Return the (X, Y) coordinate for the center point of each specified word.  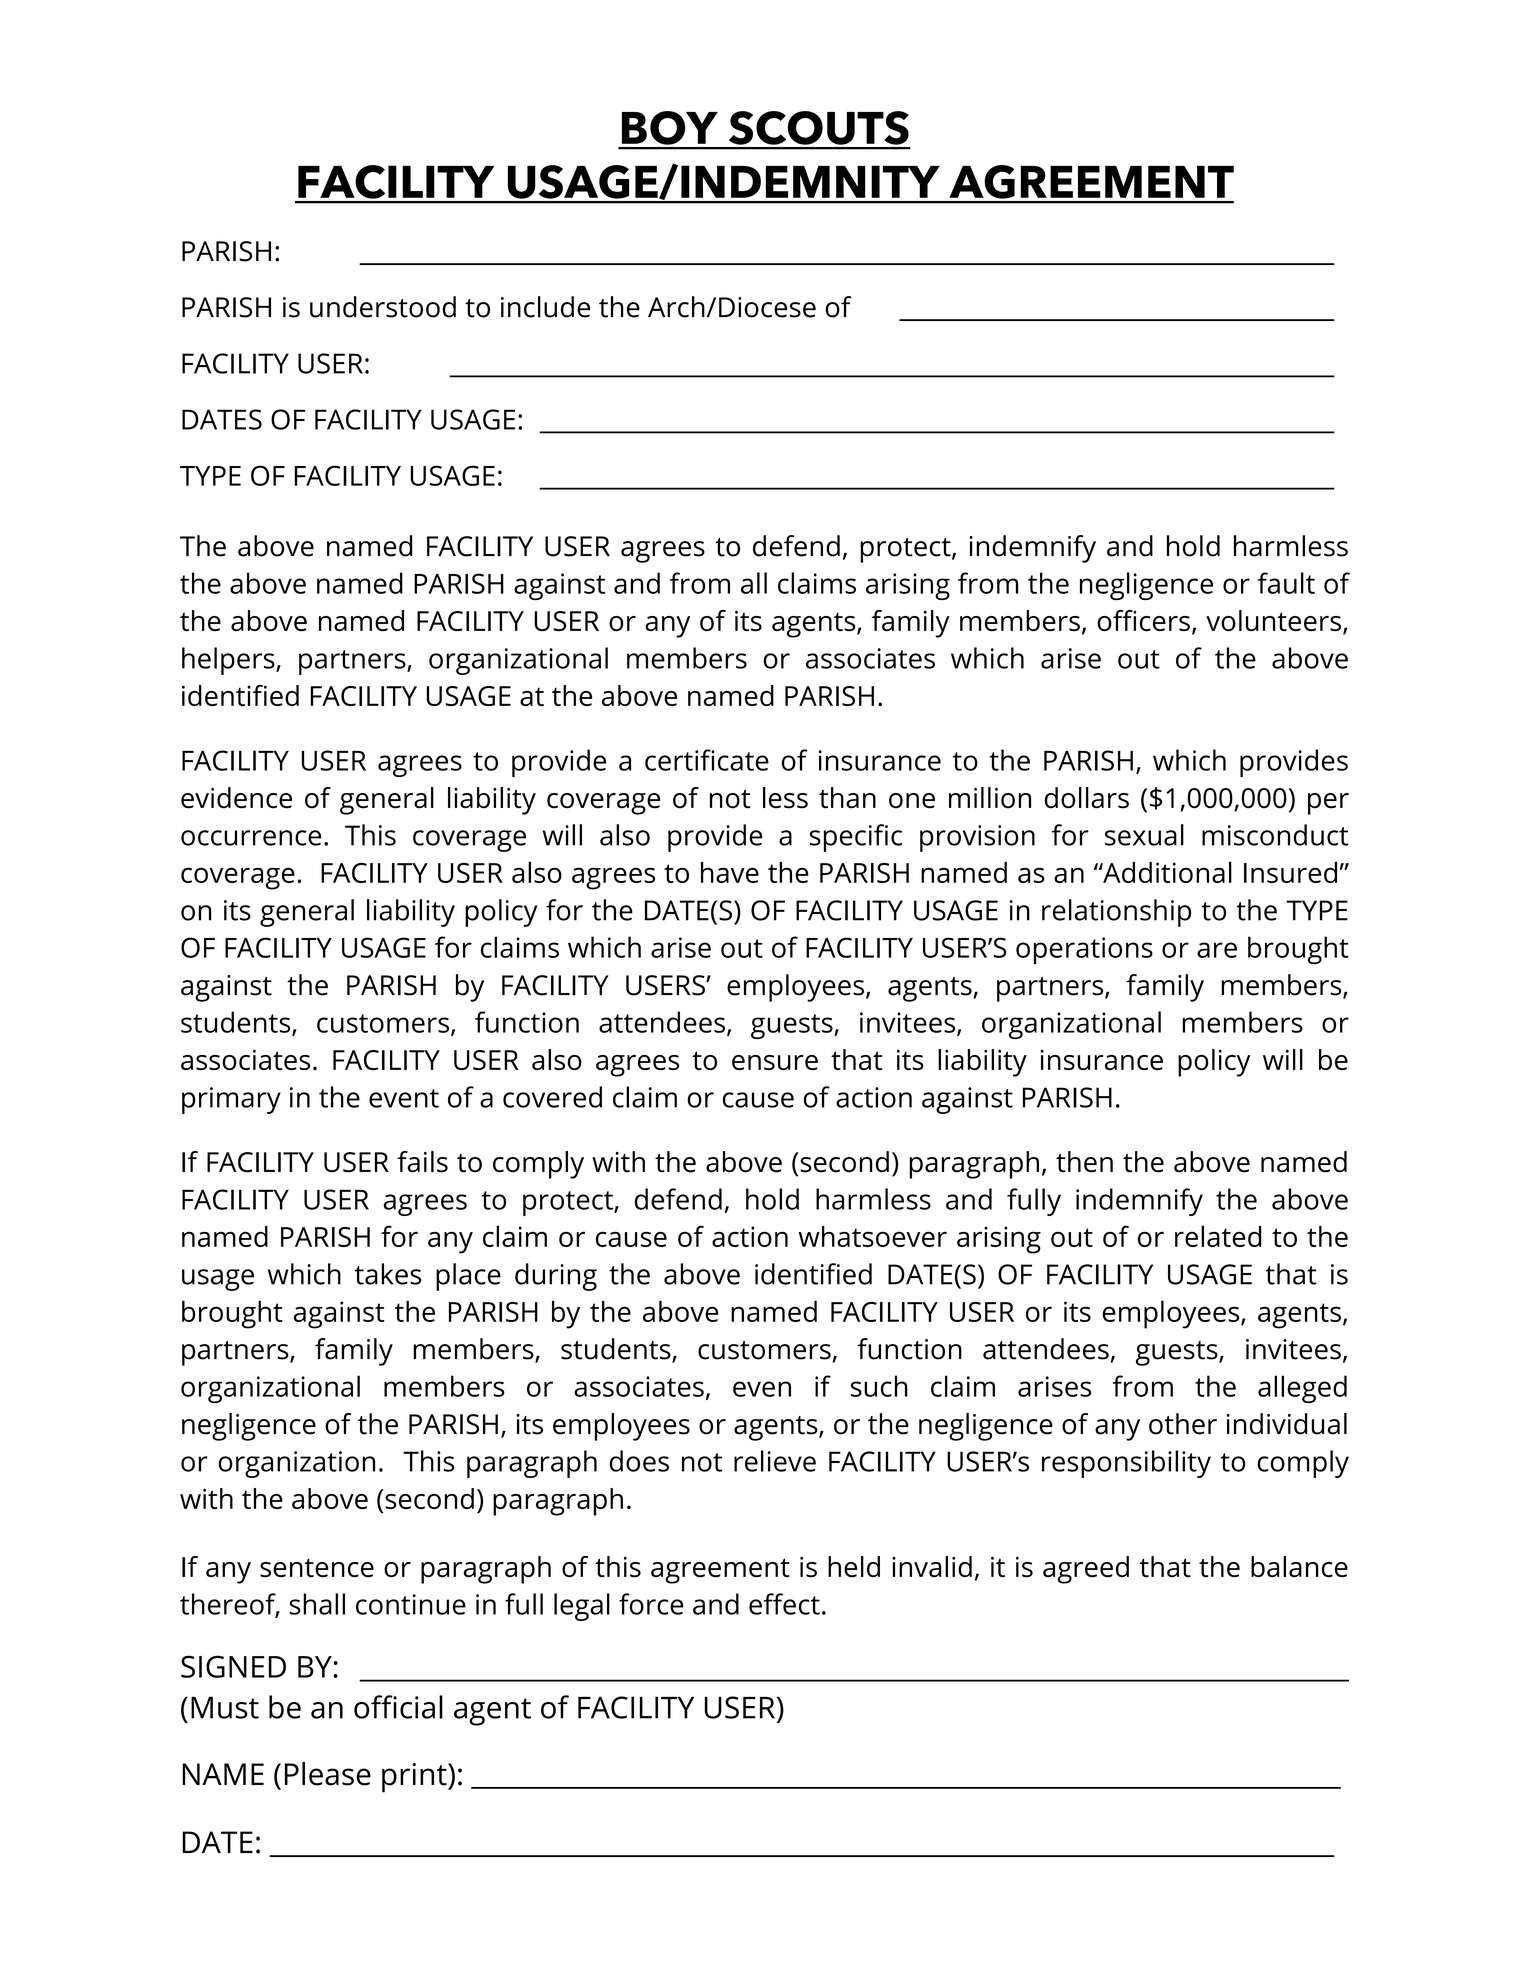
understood (383, 307)
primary (231, 1100)
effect (784, 1604)
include (545, 307)
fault (1286, 583)
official (398, 1707)
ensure (775, 1062)
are (1217, 950)
